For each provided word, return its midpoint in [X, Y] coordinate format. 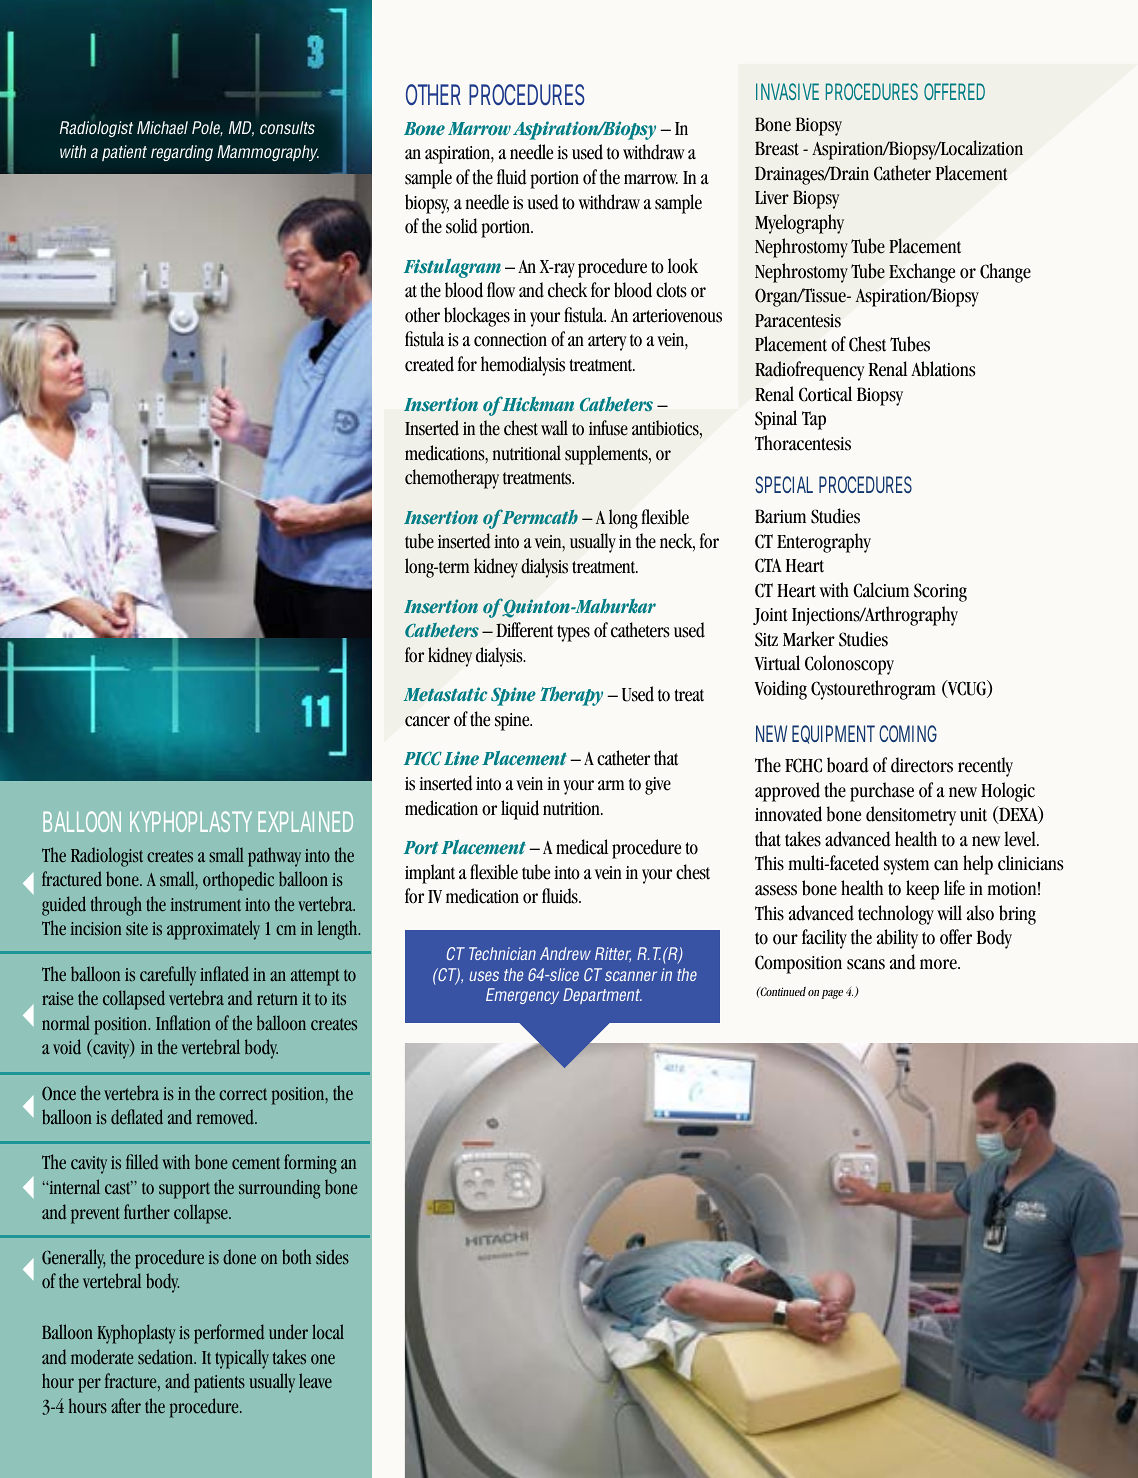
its [339, 999]
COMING [908, 733]
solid [462, 226]
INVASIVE [787, 91]
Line [461, 758]
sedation [167, 1357]
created [429, 364]
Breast [777, 148]
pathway [274, 857]
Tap [814, 420]
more [939, 964]
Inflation [183, 1022]
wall [554, 428]
